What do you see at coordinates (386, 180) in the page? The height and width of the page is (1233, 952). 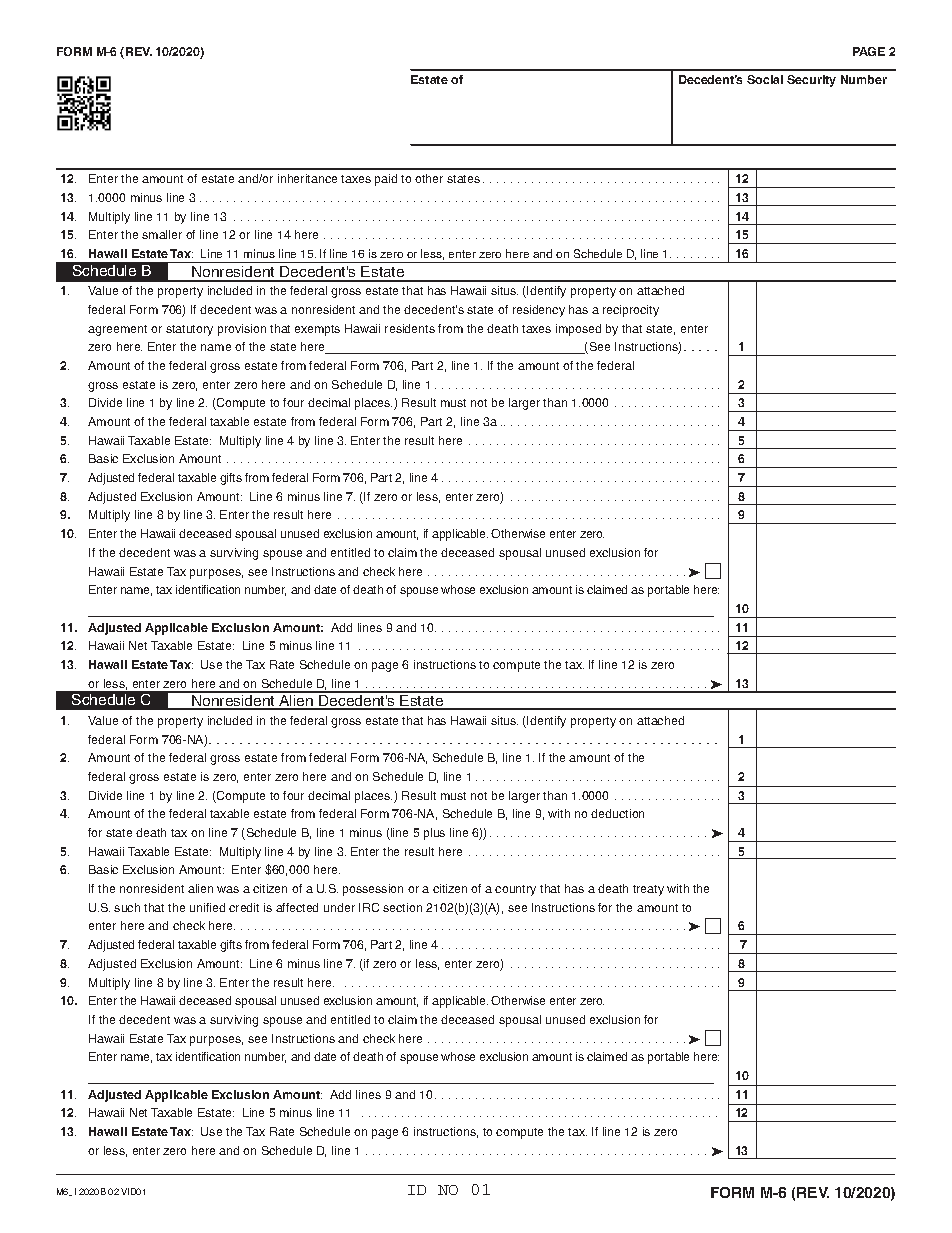 I see `paid` at bounding box center [386, 180].
